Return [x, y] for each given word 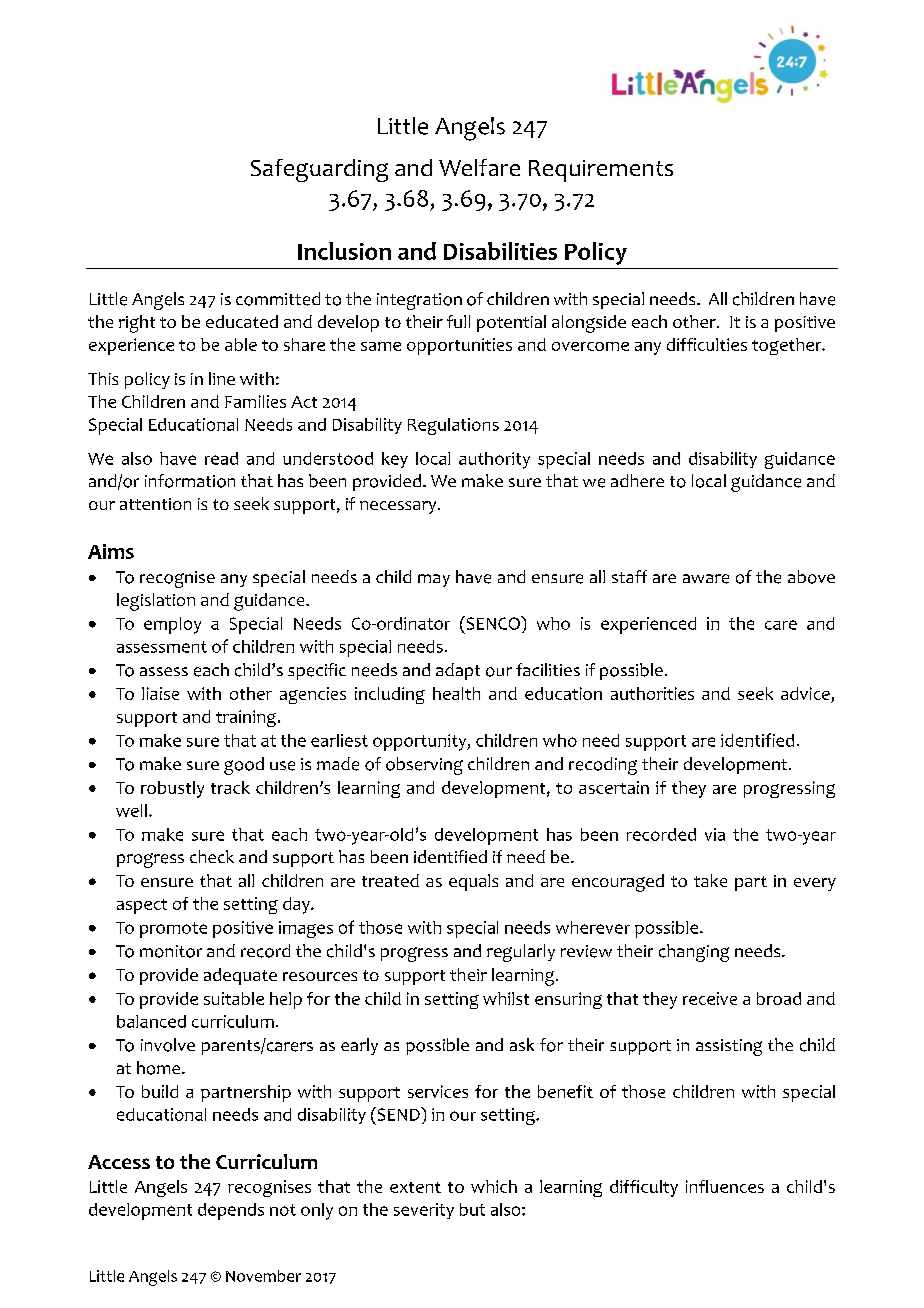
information [190, 481]
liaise [160, 693]
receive [710, 998]
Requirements [601, 171]
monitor [171, 951]
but [472, 1209]
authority [494, 460]
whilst [506, 998]
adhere [637, 480]
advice [806, 695]
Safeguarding [319, 170]
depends [231, 1211]
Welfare [479, 167]
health [456, 693]
